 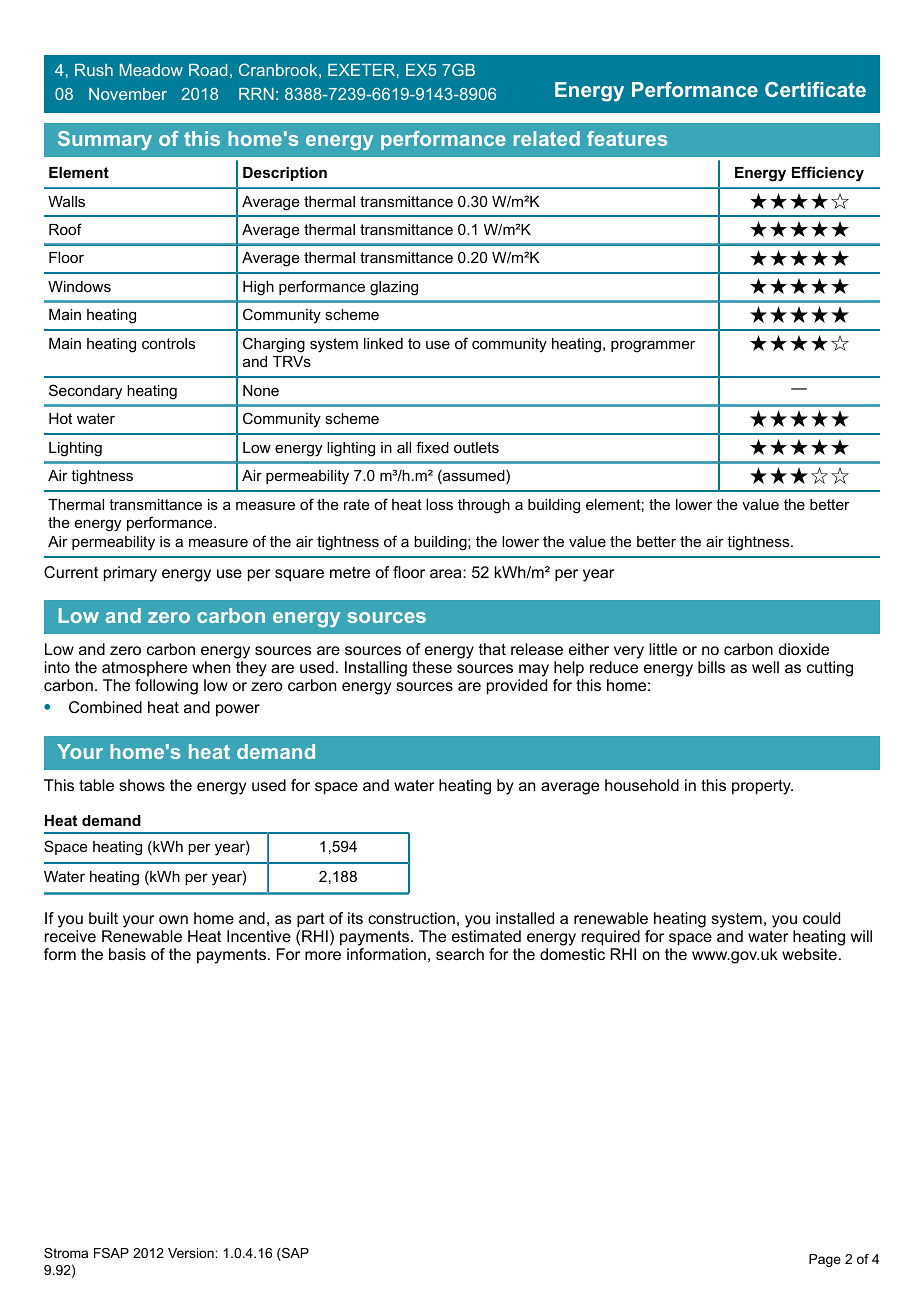 What do you see at coordinates (547, 138) in the screenshot?
I see `related` at bounding box center [547, 138].
